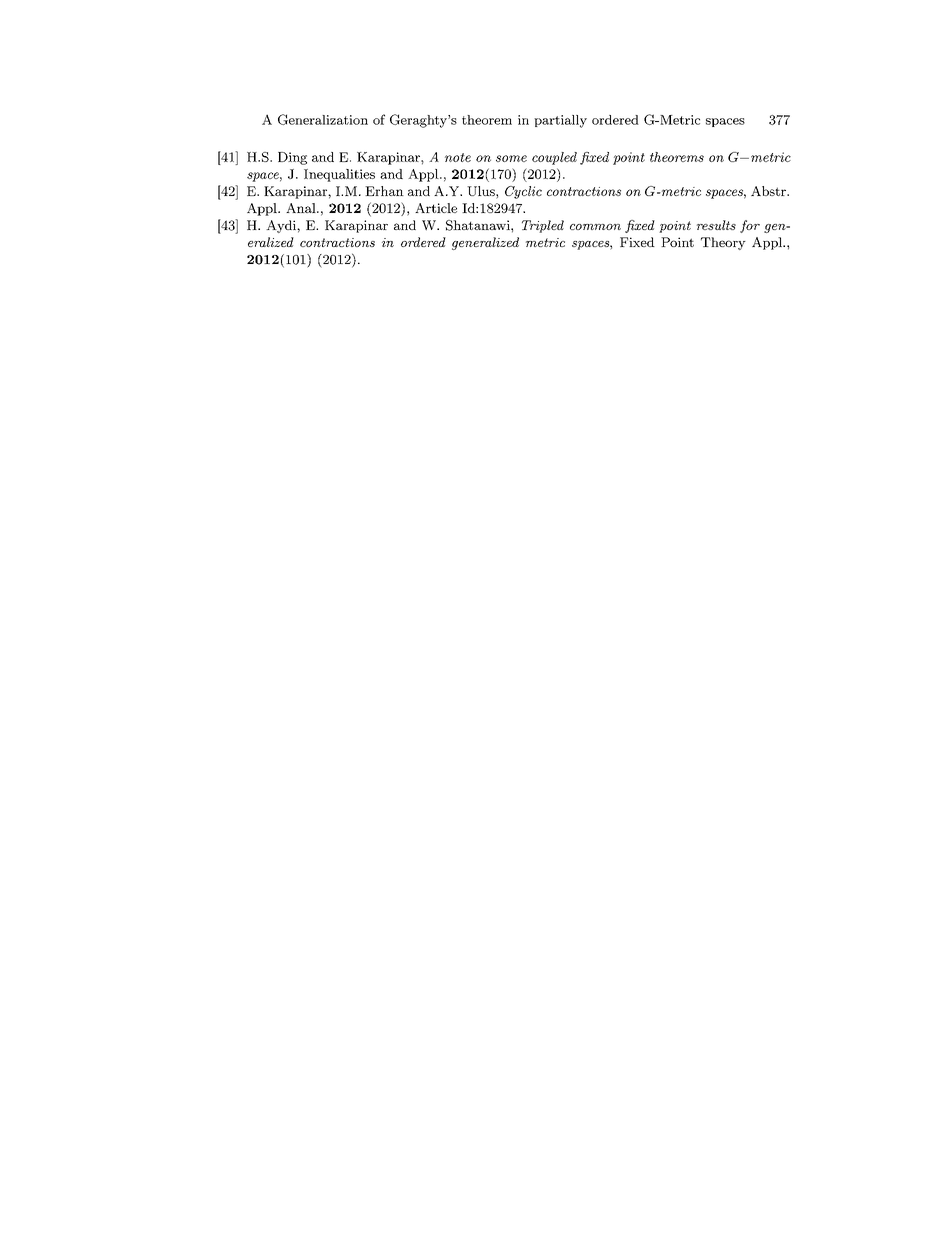  Describe the element at coordinates (560, 121) in the screenshot. I see `partially` at that location.
